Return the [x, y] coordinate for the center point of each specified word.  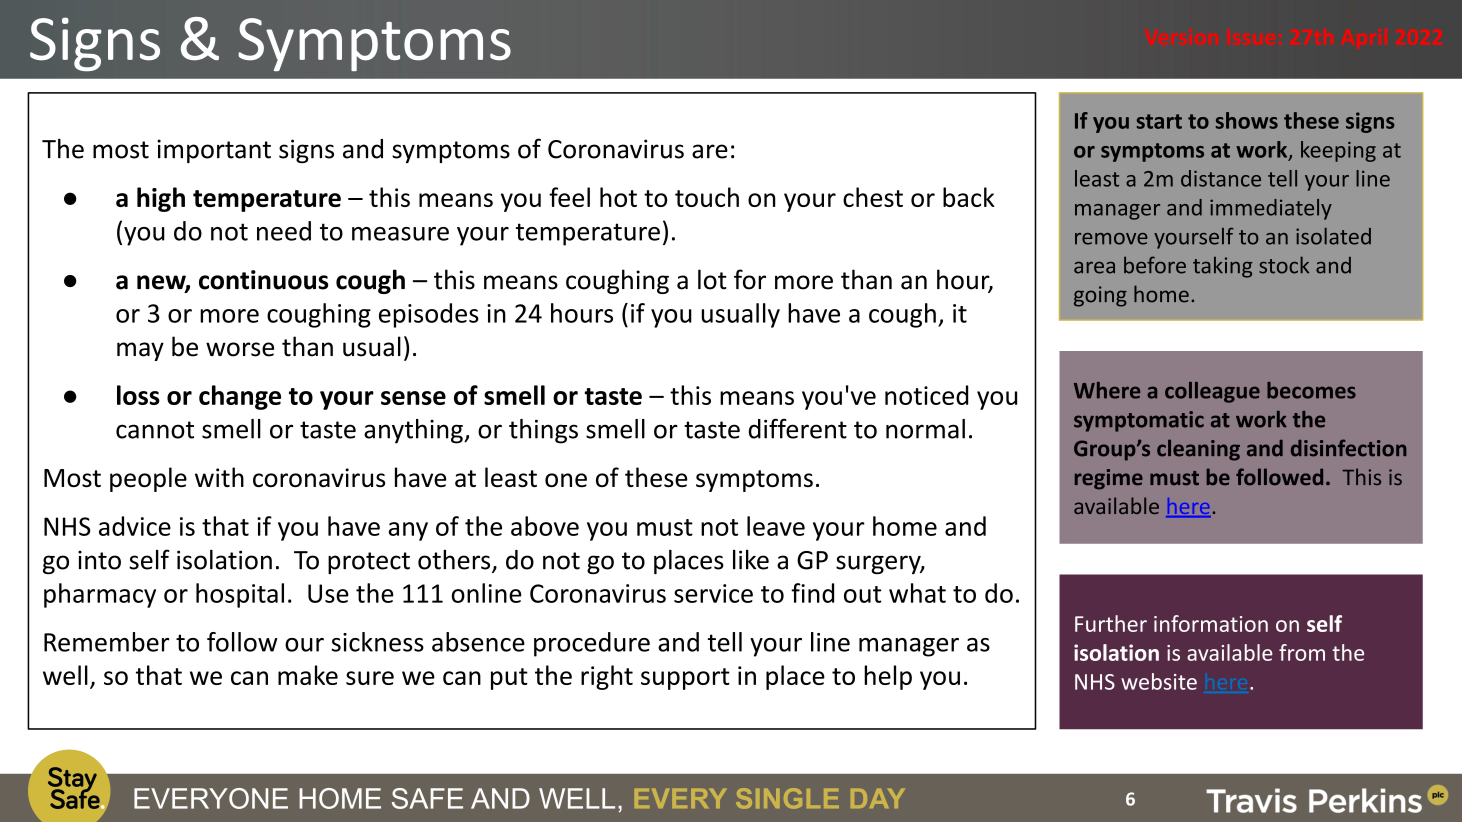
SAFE [427, 798]
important [214, 151]
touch [707, 197]
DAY [878, 798]
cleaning [1198, 450]
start [1159, 121]
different [798, 428]
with [219, 477]
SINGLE [787, 798]
